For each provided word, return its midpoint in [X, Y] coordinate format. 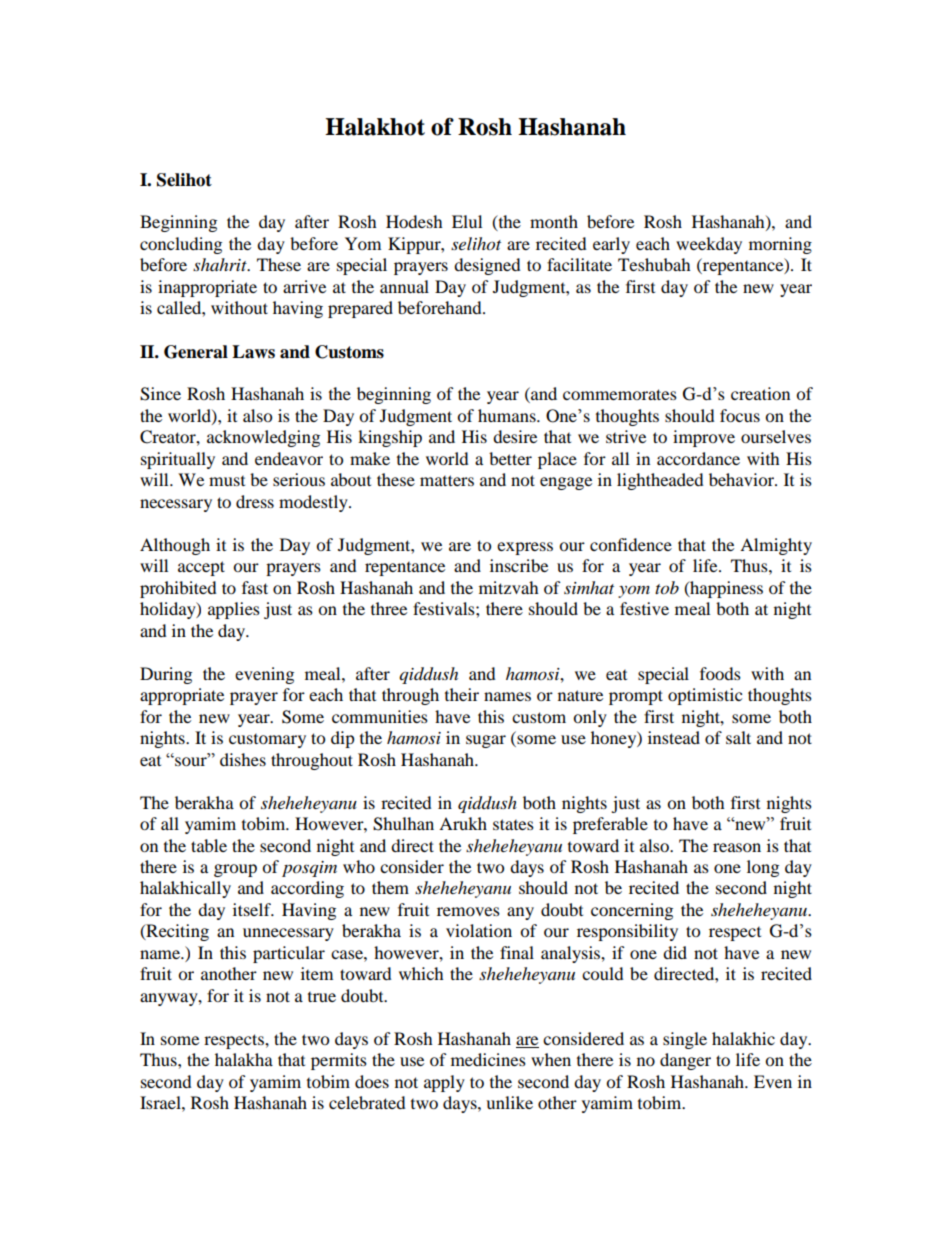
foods [720, 673]
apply [444, 1083]
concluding [181, 245]
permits [339, 1061]
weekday [709, 245]
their [462, 694]
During [166, 675]
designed [487, 266]
